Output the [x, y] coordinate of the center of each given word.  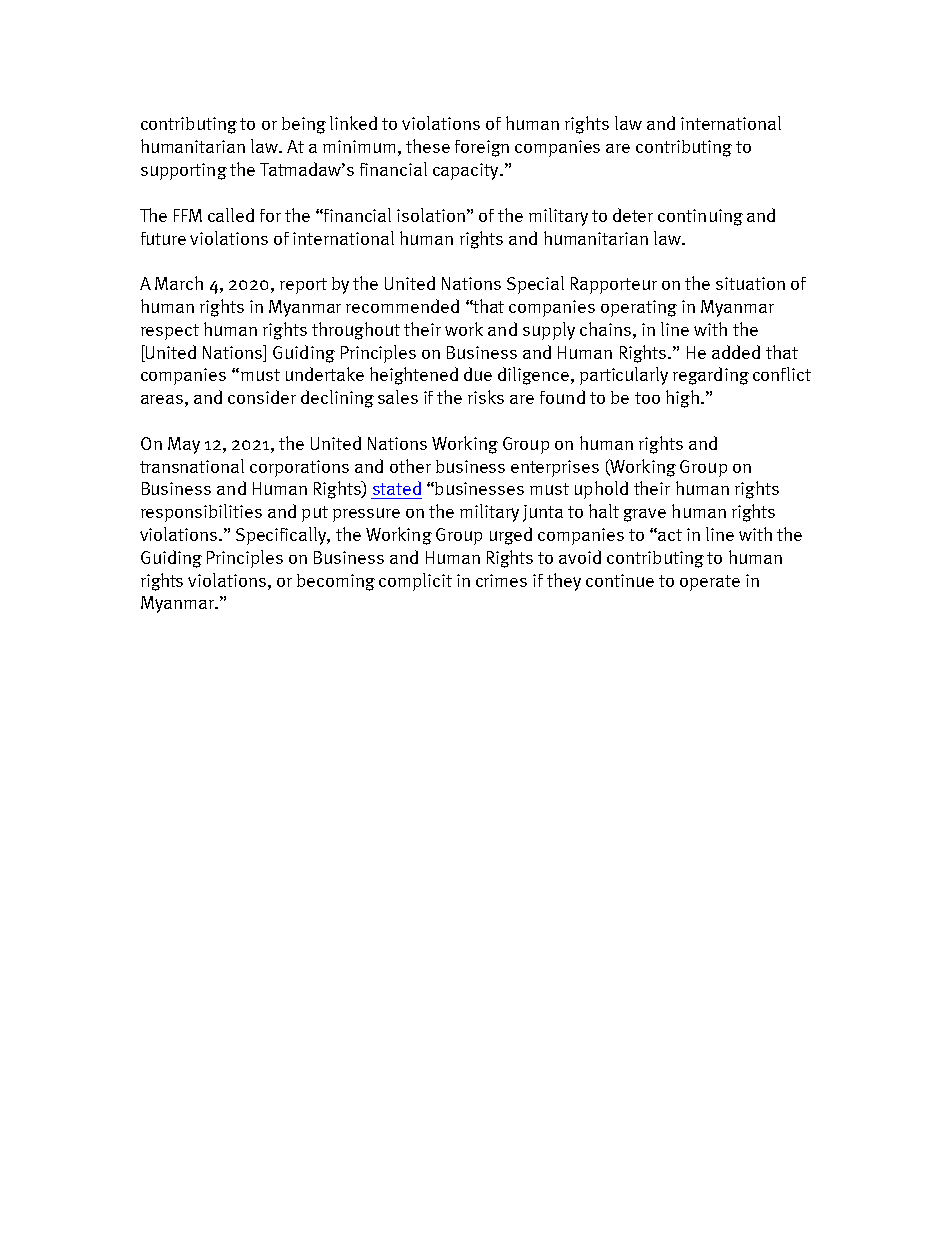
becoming [336, 582]
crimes [501, 580]
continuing [700, 217]
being [304, 125]
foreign [482, 148]
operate [710, 583]
